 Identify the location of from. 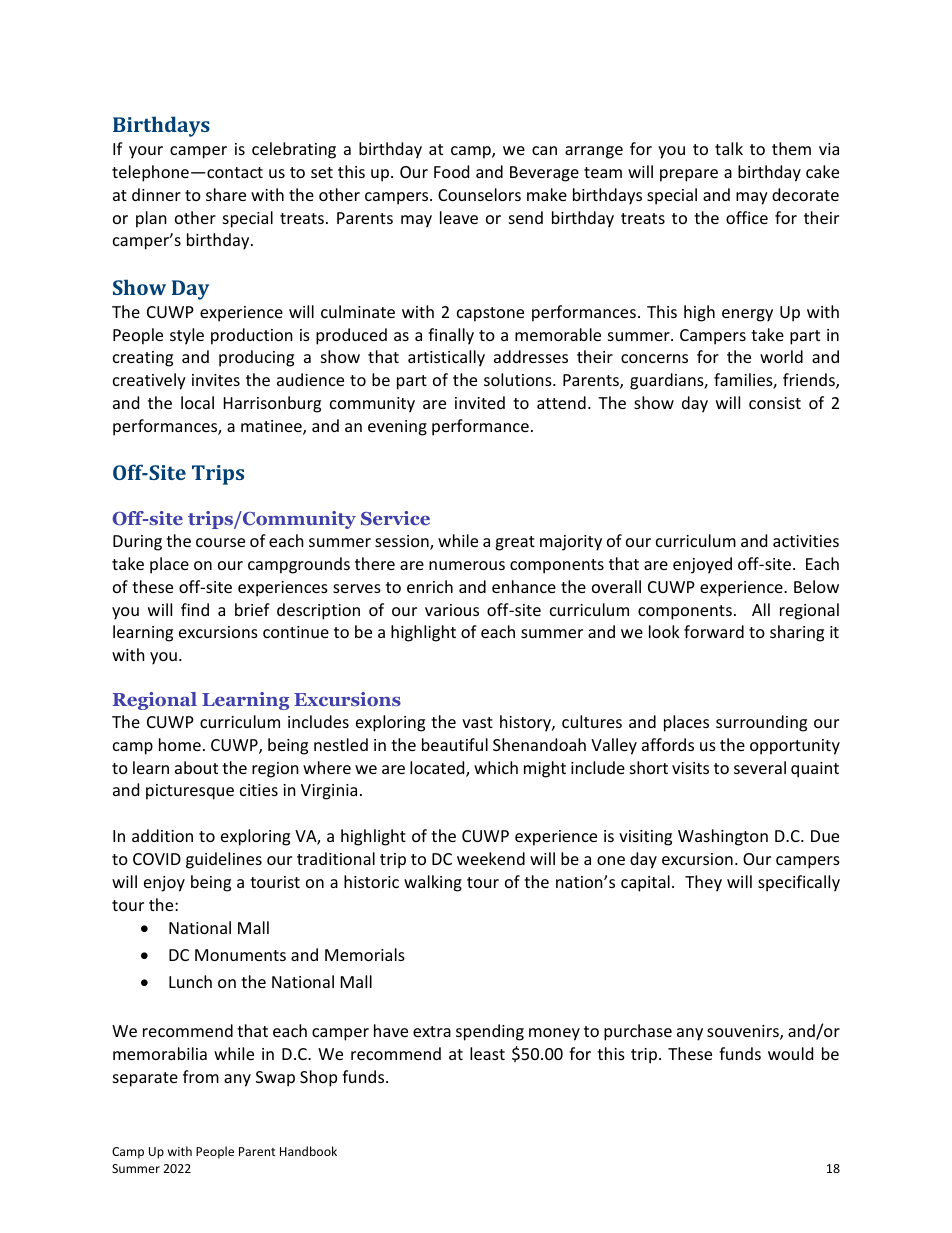
(201, 1076).
